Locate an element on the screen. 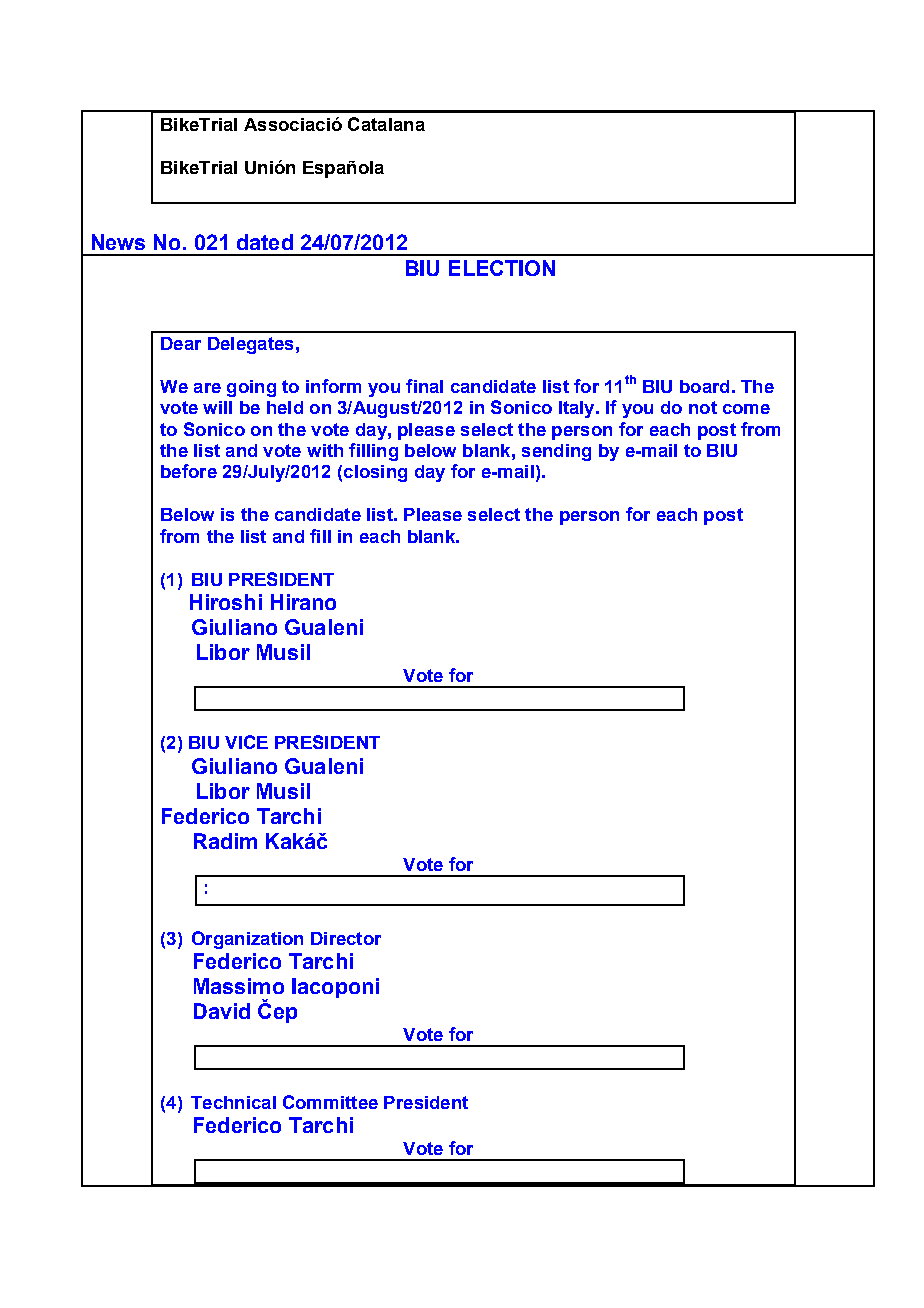 The image size is (924, 1308). closing is located at coordinates (375, 473).
